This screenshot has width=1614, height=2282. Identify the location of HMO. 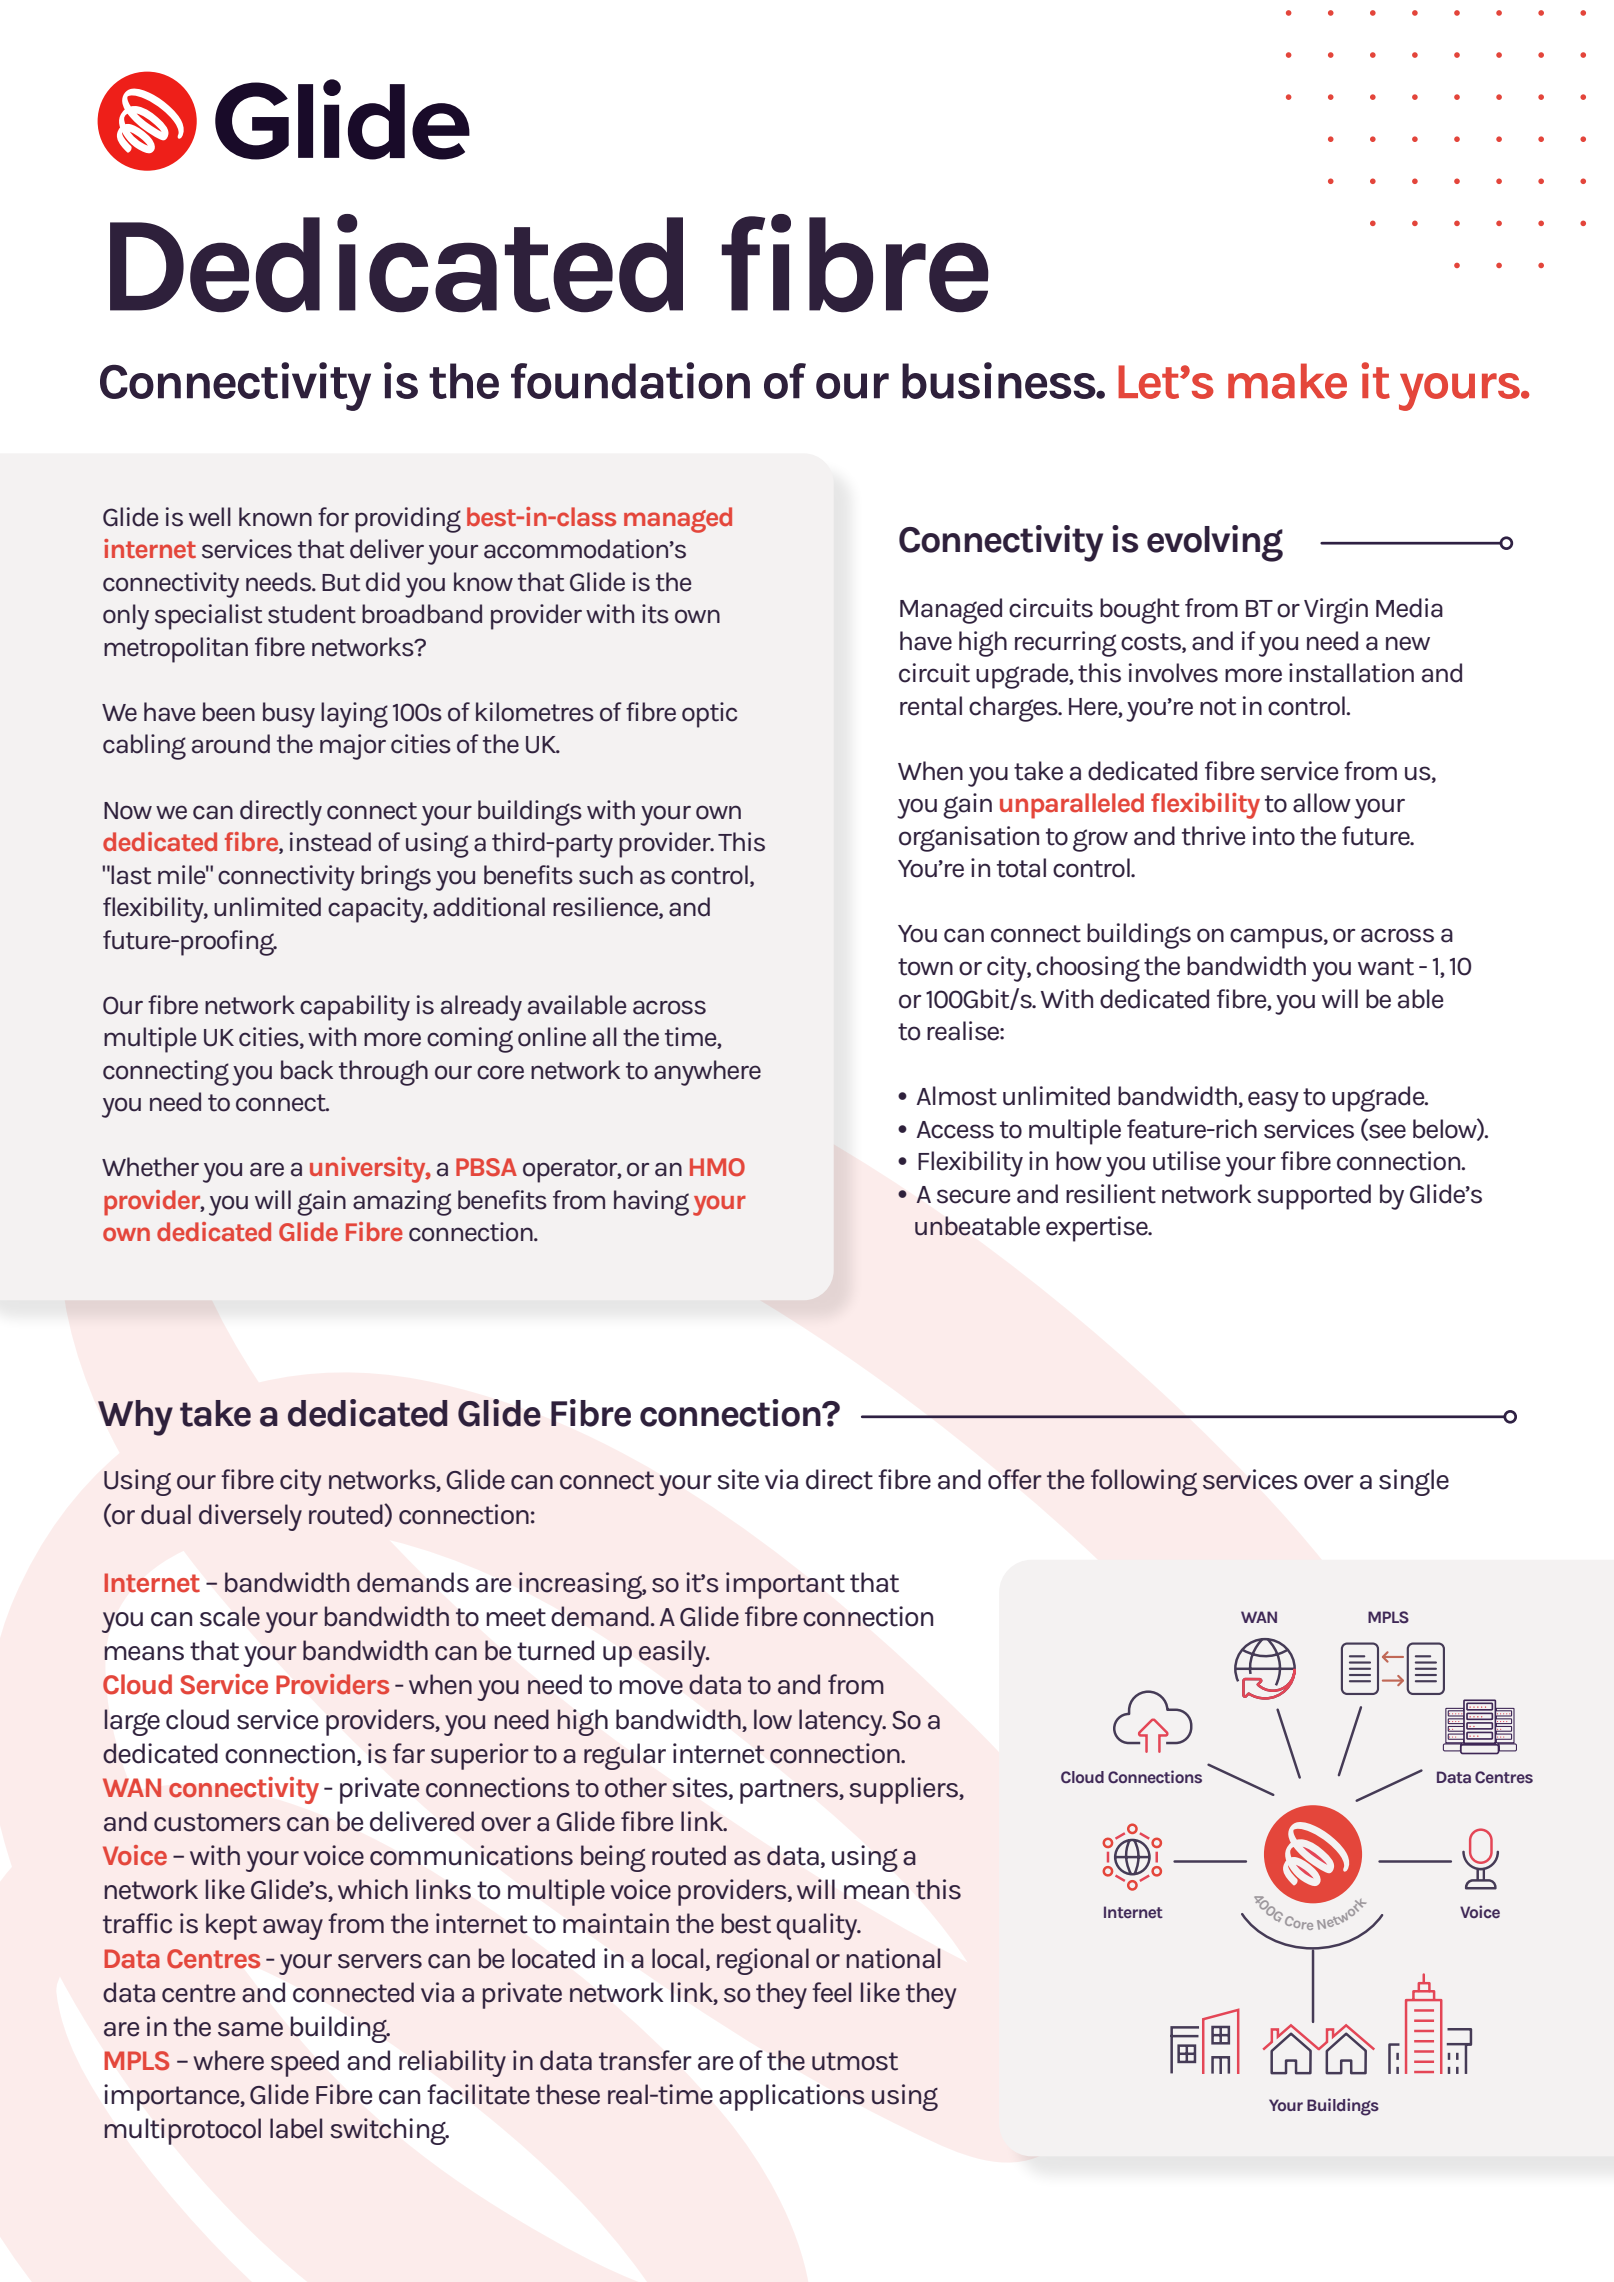
(717, 1167).
